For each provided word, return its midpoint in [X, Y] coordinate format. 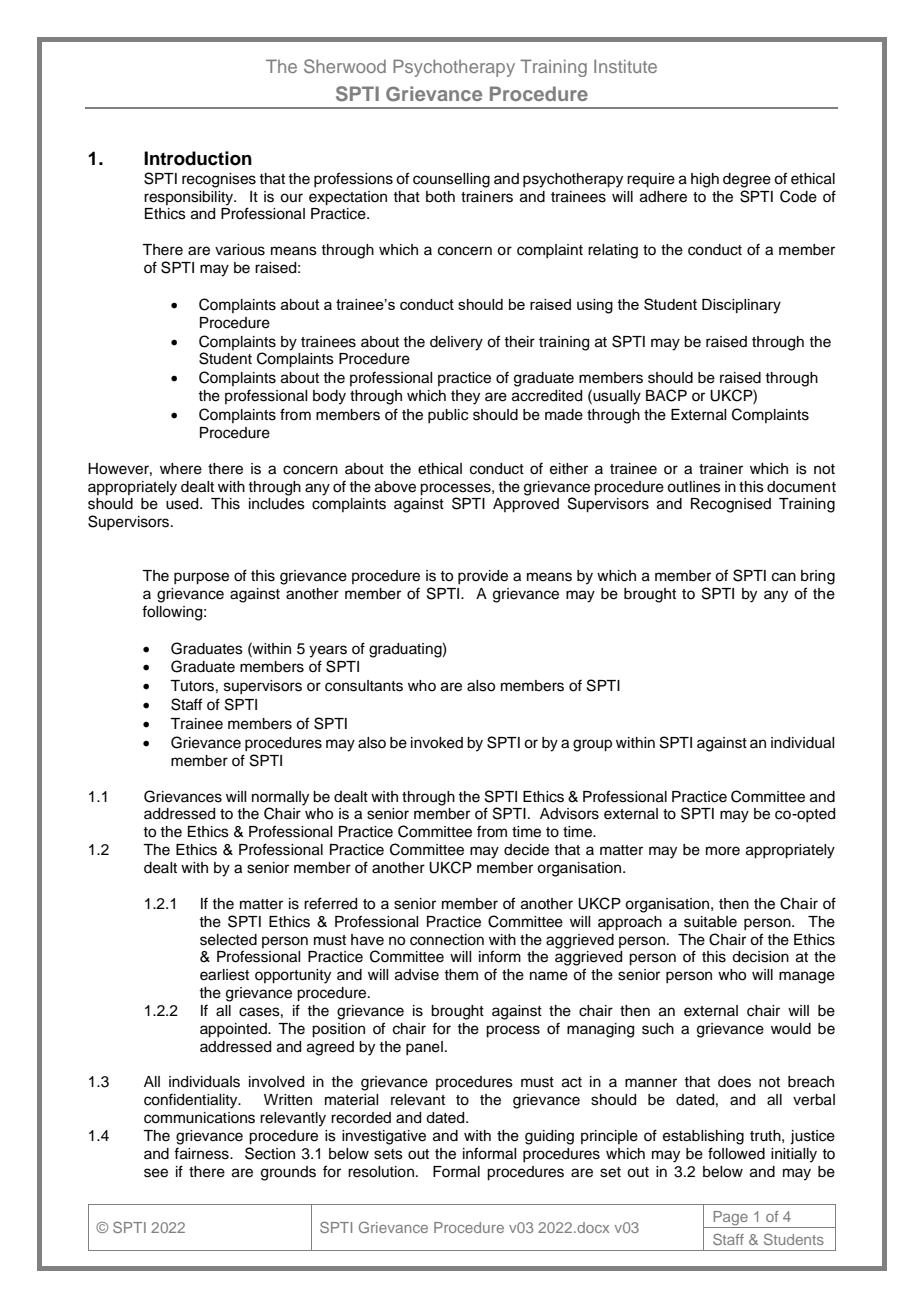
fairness [202, 1153]
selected [228, 940]
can [784, 577]
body [329, 397]
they [465, 397]
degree [747, 180]
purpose [201, 578]
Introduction [198, 158]
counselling [451, 180]
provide [483, 577]
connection [447, 940]
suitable [710, 922]
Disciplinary [741, 306]
